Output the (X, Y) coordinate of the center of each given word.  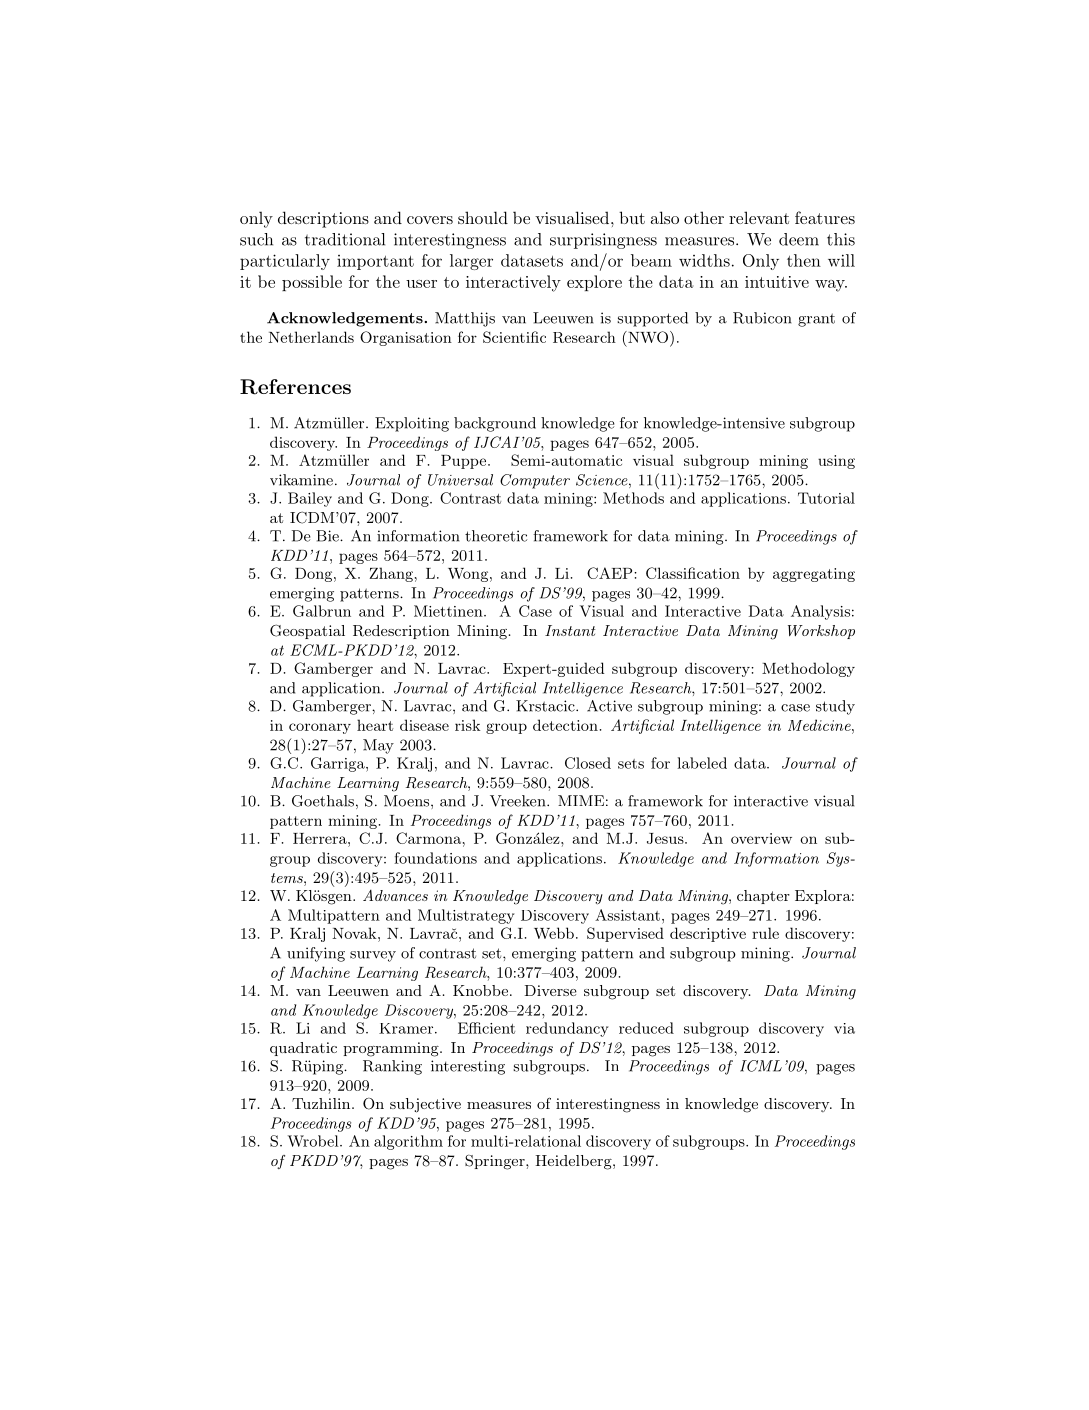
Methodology (808, 669)
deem (799, 239)
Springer (496, 1162)
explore (594, 283)
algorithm (408, 1142)
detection (565, 725)
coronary (320, 728)
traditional (345, 239)
